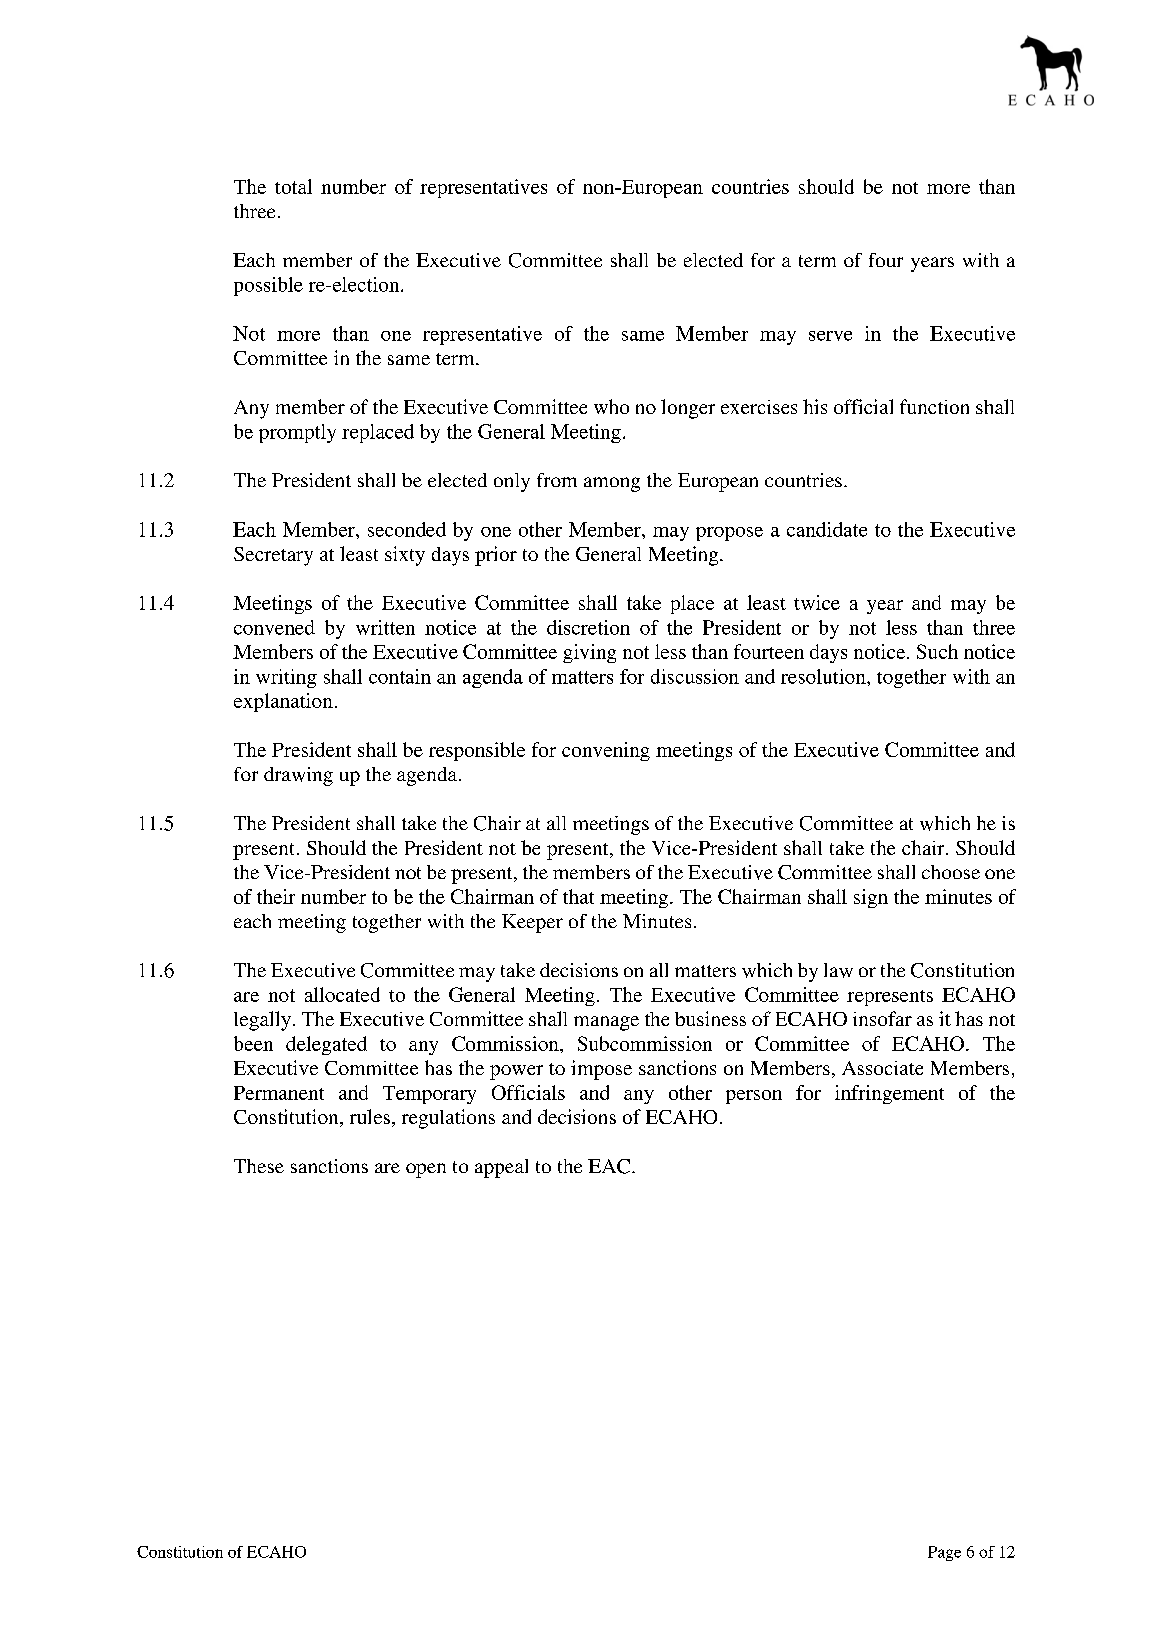 This screenshot has height=1630, width=1152. I want to click on among, so click(612, 484).
